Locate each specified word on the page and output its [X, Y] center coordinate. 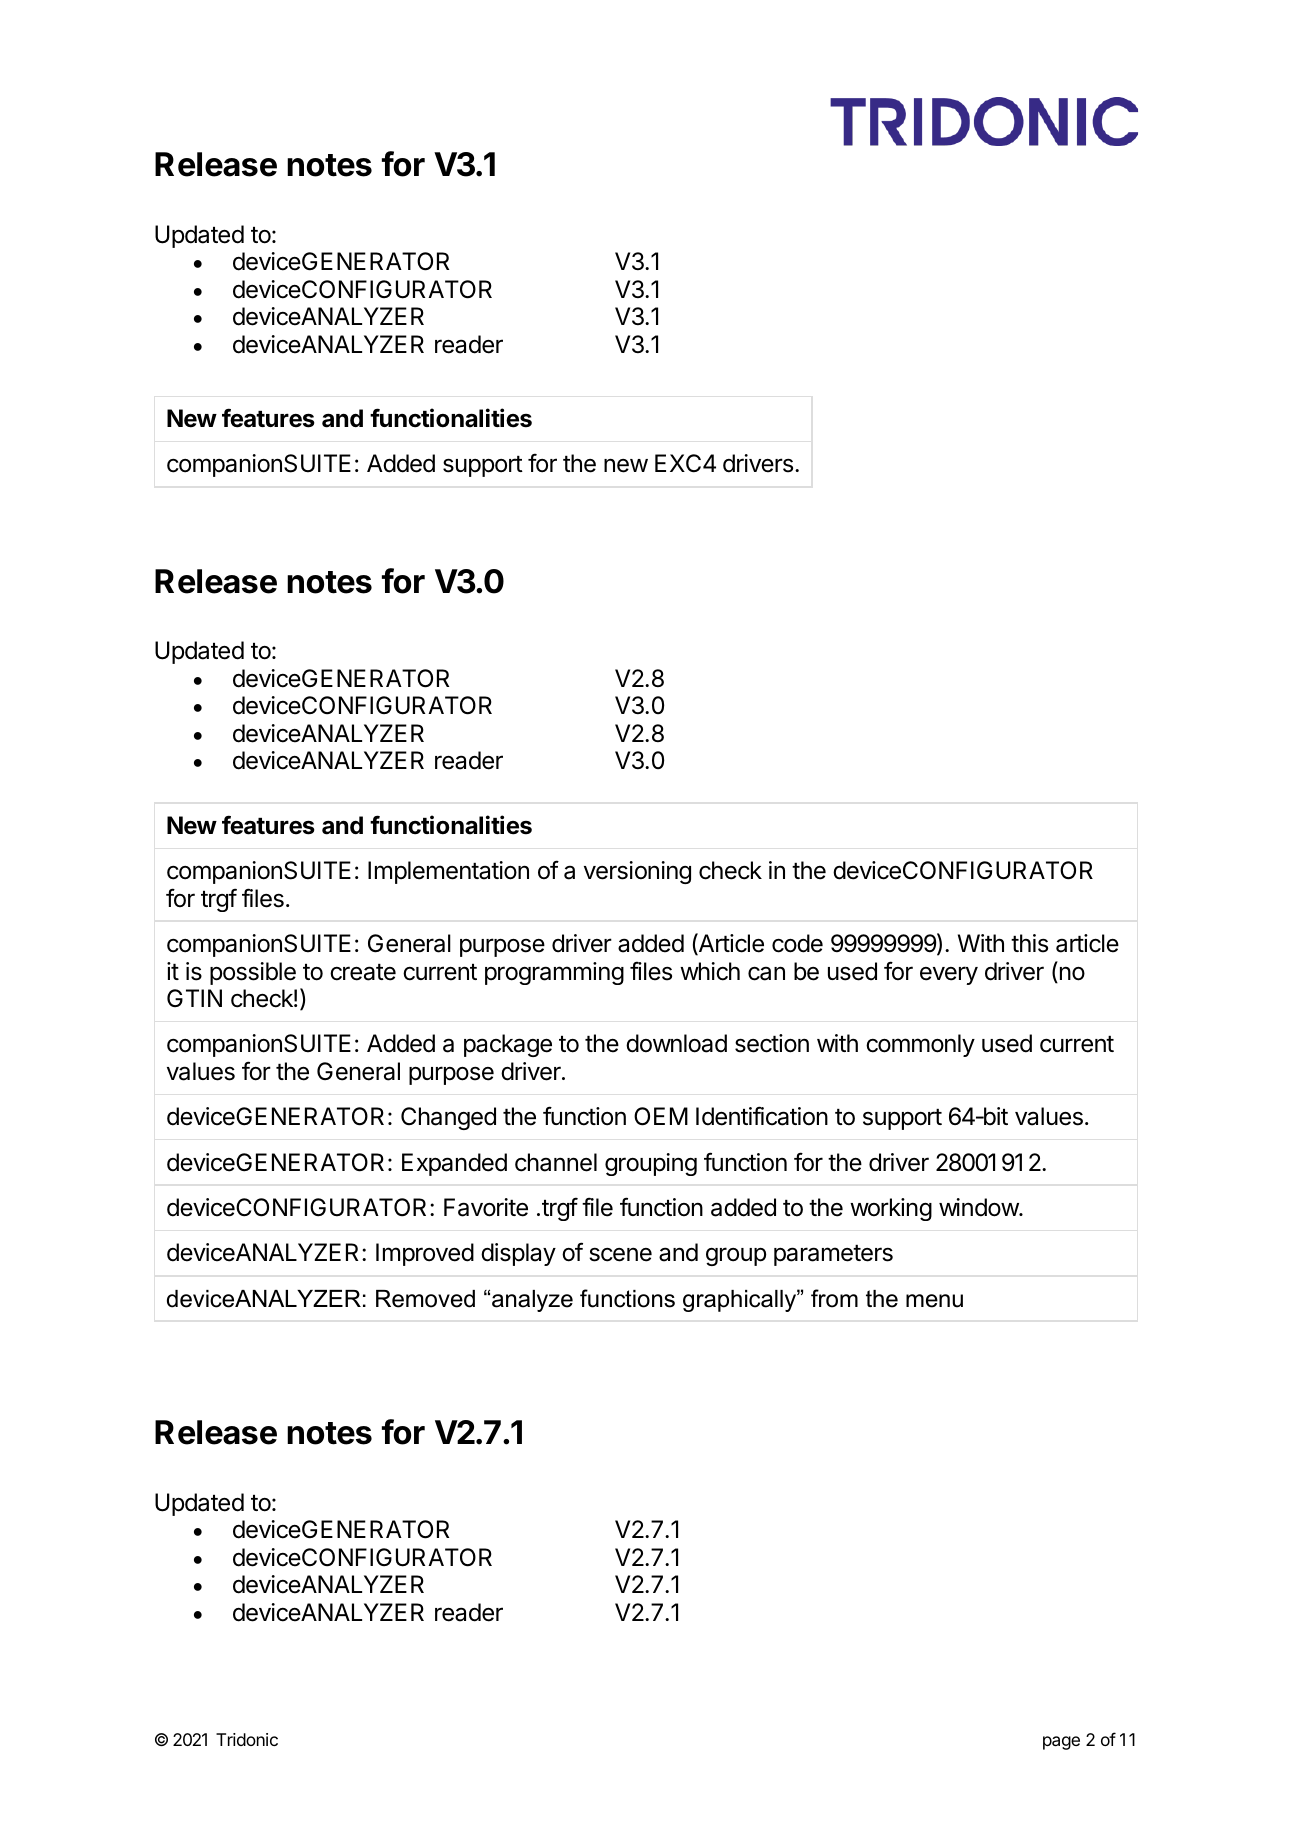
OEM [661, 1116]
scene [620, 1254]
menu [934, 1301]
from [834, 1298]
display [518, 1254]
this [1029, 943]
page [1061, 1743]
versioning [637, 872]
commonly [920, 1045]
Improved [425, 1254]
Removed [425, 1299]
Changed [448, 1118]
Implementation [448, 872]
